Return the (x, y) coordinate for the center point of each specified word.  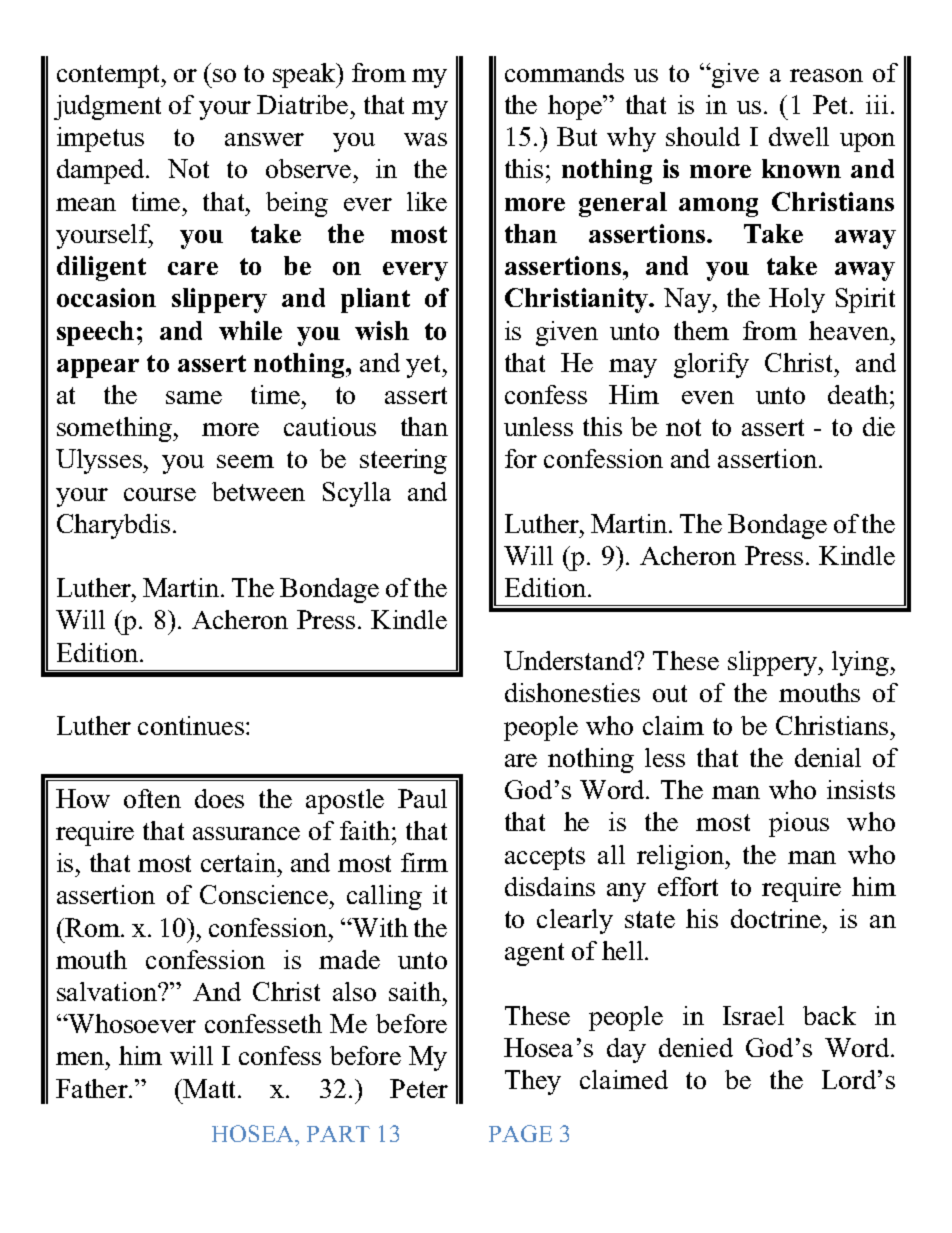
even (708, 397)
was (425, 139)
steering (403, 461)
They (533, 1082)
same (194, 397)
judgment (107, 107)
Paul (422, 798)
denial (828, 757)
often (152, 798)
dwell (799, 136)
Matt (211, 1088)
